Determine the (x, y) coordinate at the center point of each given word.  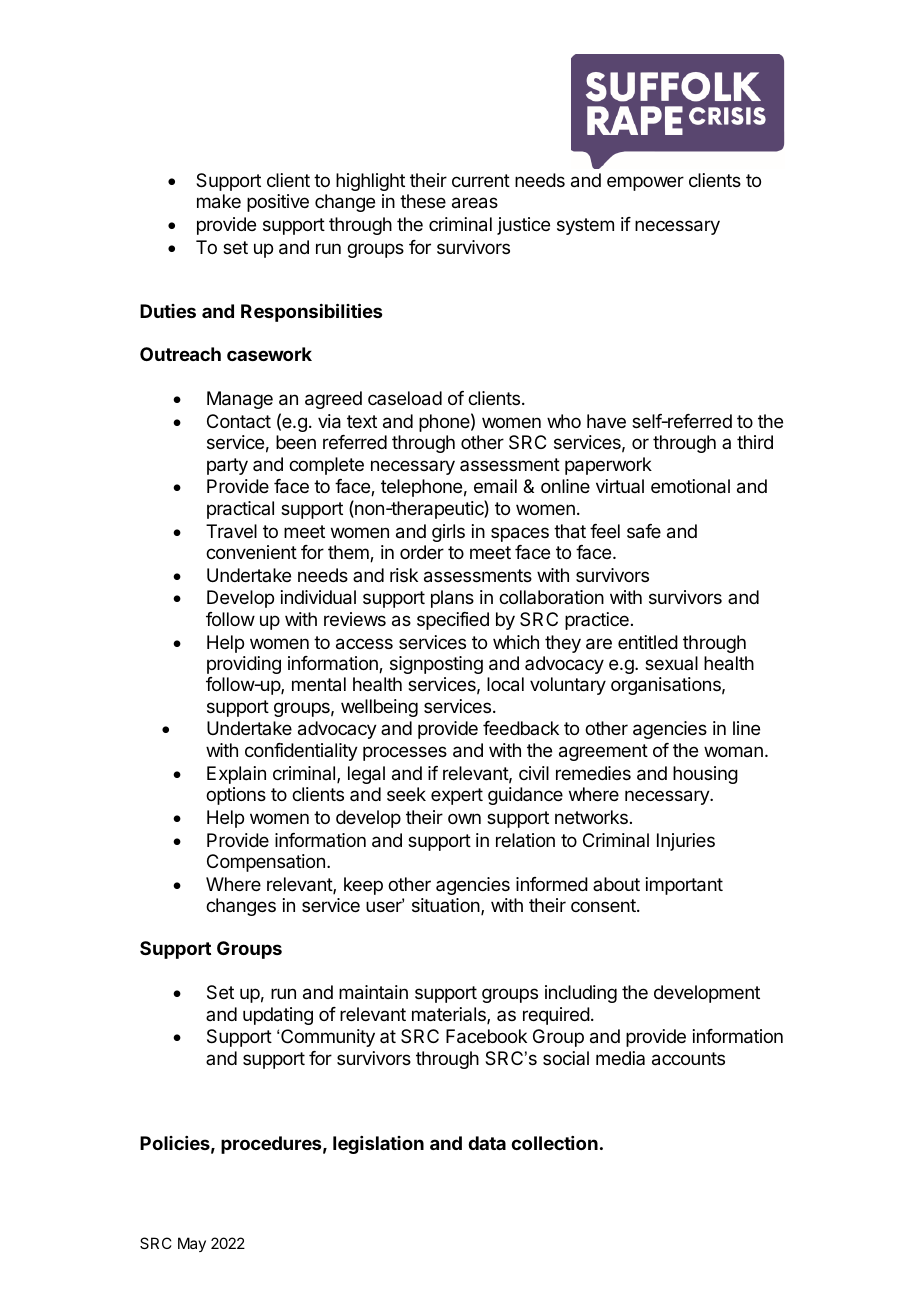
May (192, 1244)
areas (475, 203)
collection (554, 1143)
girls (448, 533)
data (487, 1143)
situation (447, 906)
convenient (251, 552)
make (219, 201)
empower (645, 183)
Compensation (266, 863)
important (684, 886)
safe (644, 531)
